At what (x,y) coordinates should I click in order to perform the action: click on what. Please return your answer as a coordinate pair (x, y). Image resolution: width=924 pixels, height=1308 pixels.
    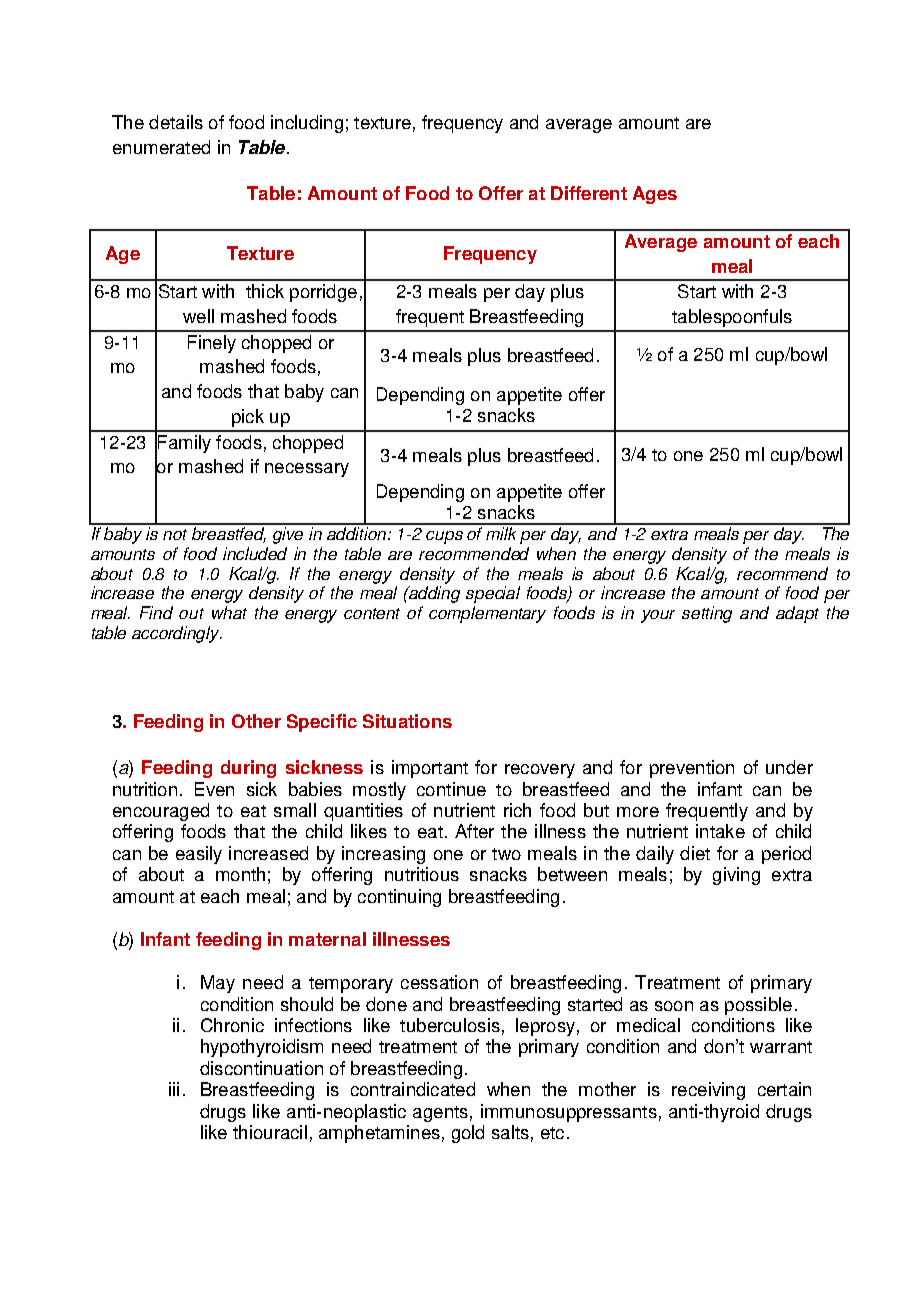
    Looking at the image, I should click on (229, 612).
